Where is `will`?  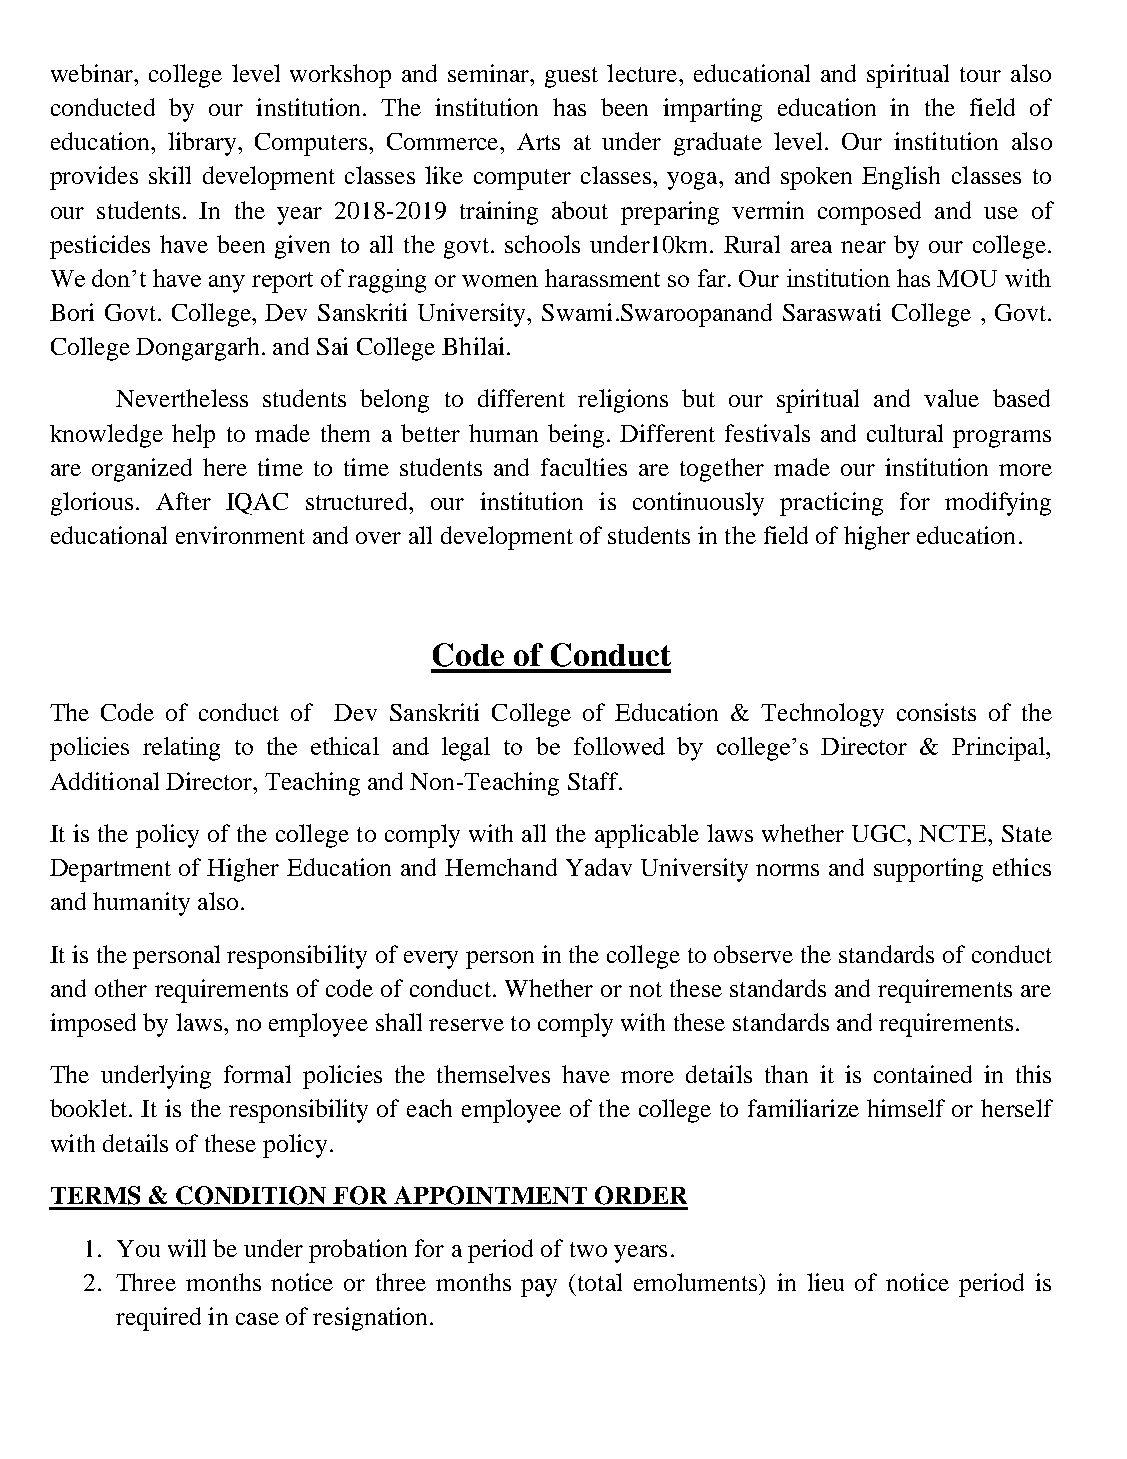 will is located at coordinates (187, 1248).
